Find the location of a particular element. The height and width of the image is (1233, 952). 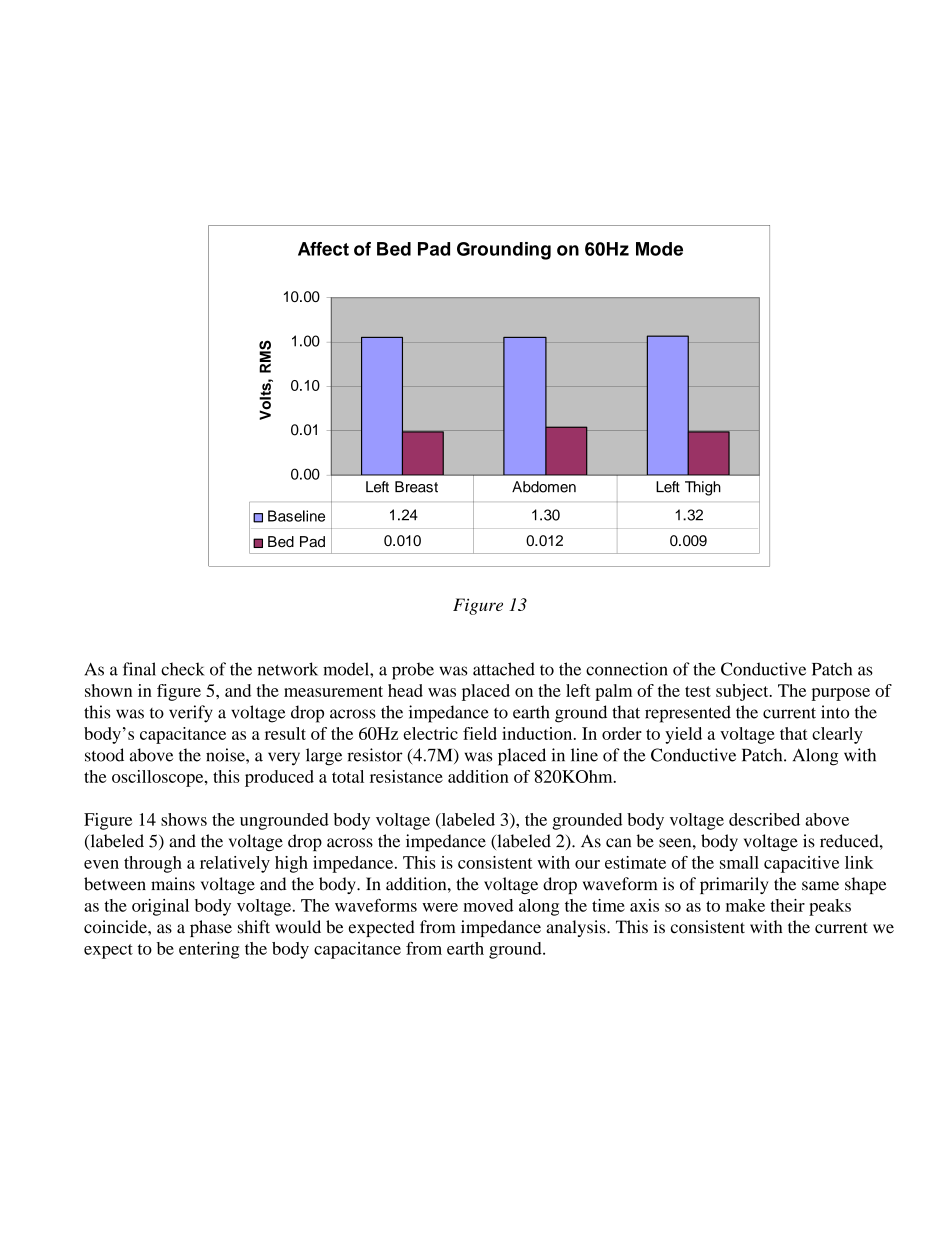

their is located at coordinates (787, 905).
